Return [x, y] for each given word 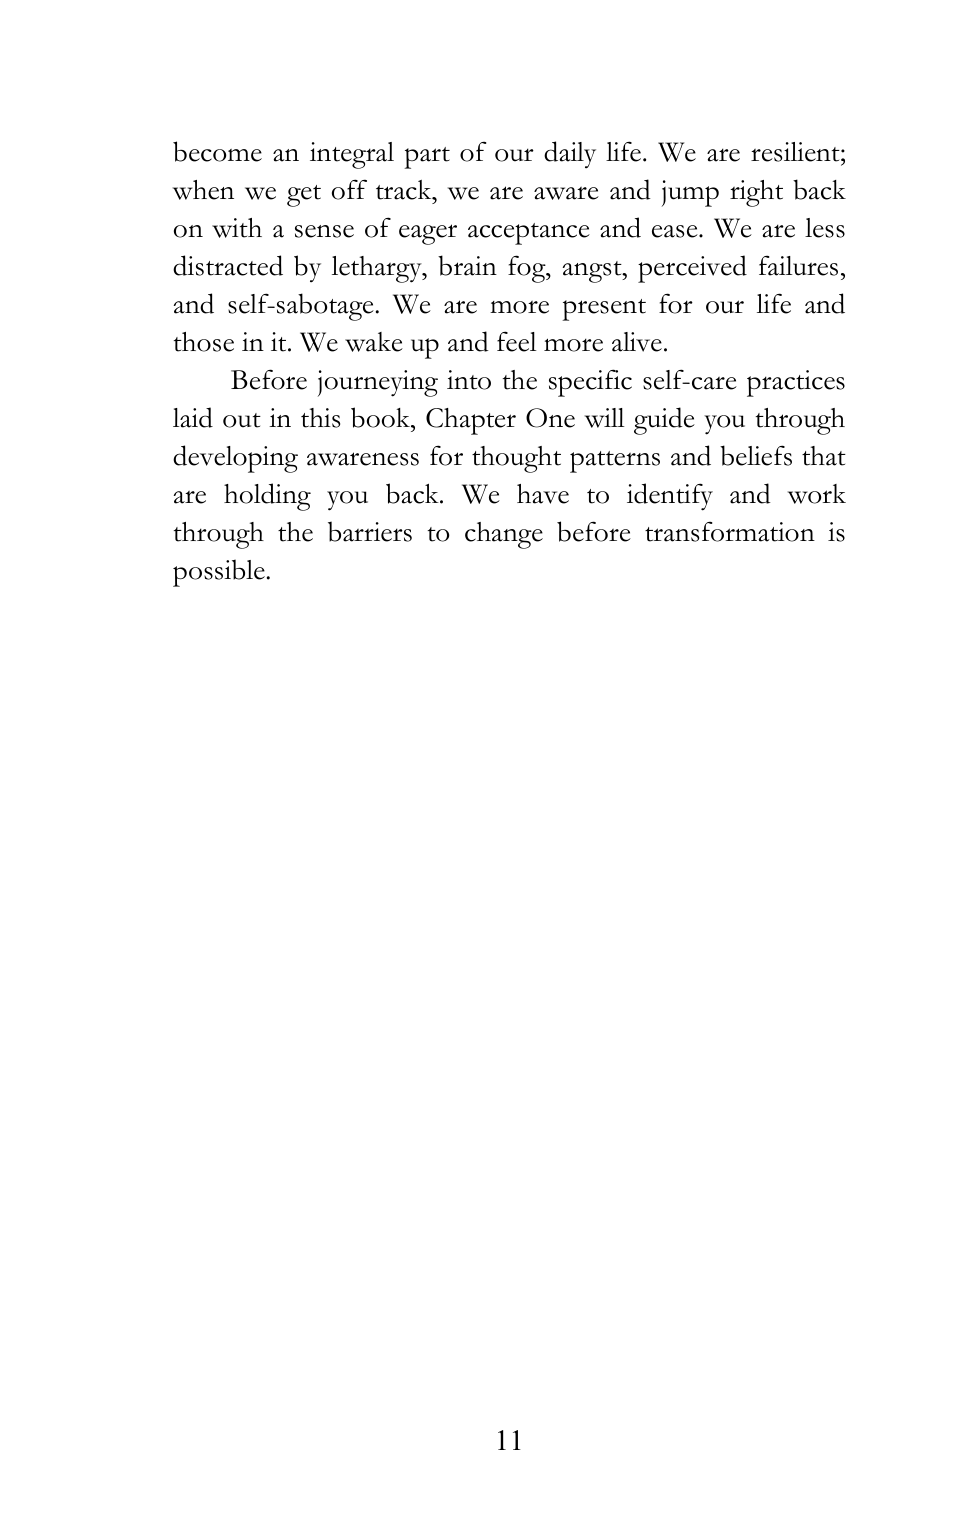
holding [267, 497]
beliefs [756, 455]
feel [517, 341]
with [237, 228]
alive [637, 342]
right [756, 193]
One [550, 418]
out [242, 420]
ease [676, 231]
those [204, 342]
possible [219, 573]
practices [796, 383]
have [543, 494]
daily [570, 155]
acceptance [529, 234]
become [217, 151]
